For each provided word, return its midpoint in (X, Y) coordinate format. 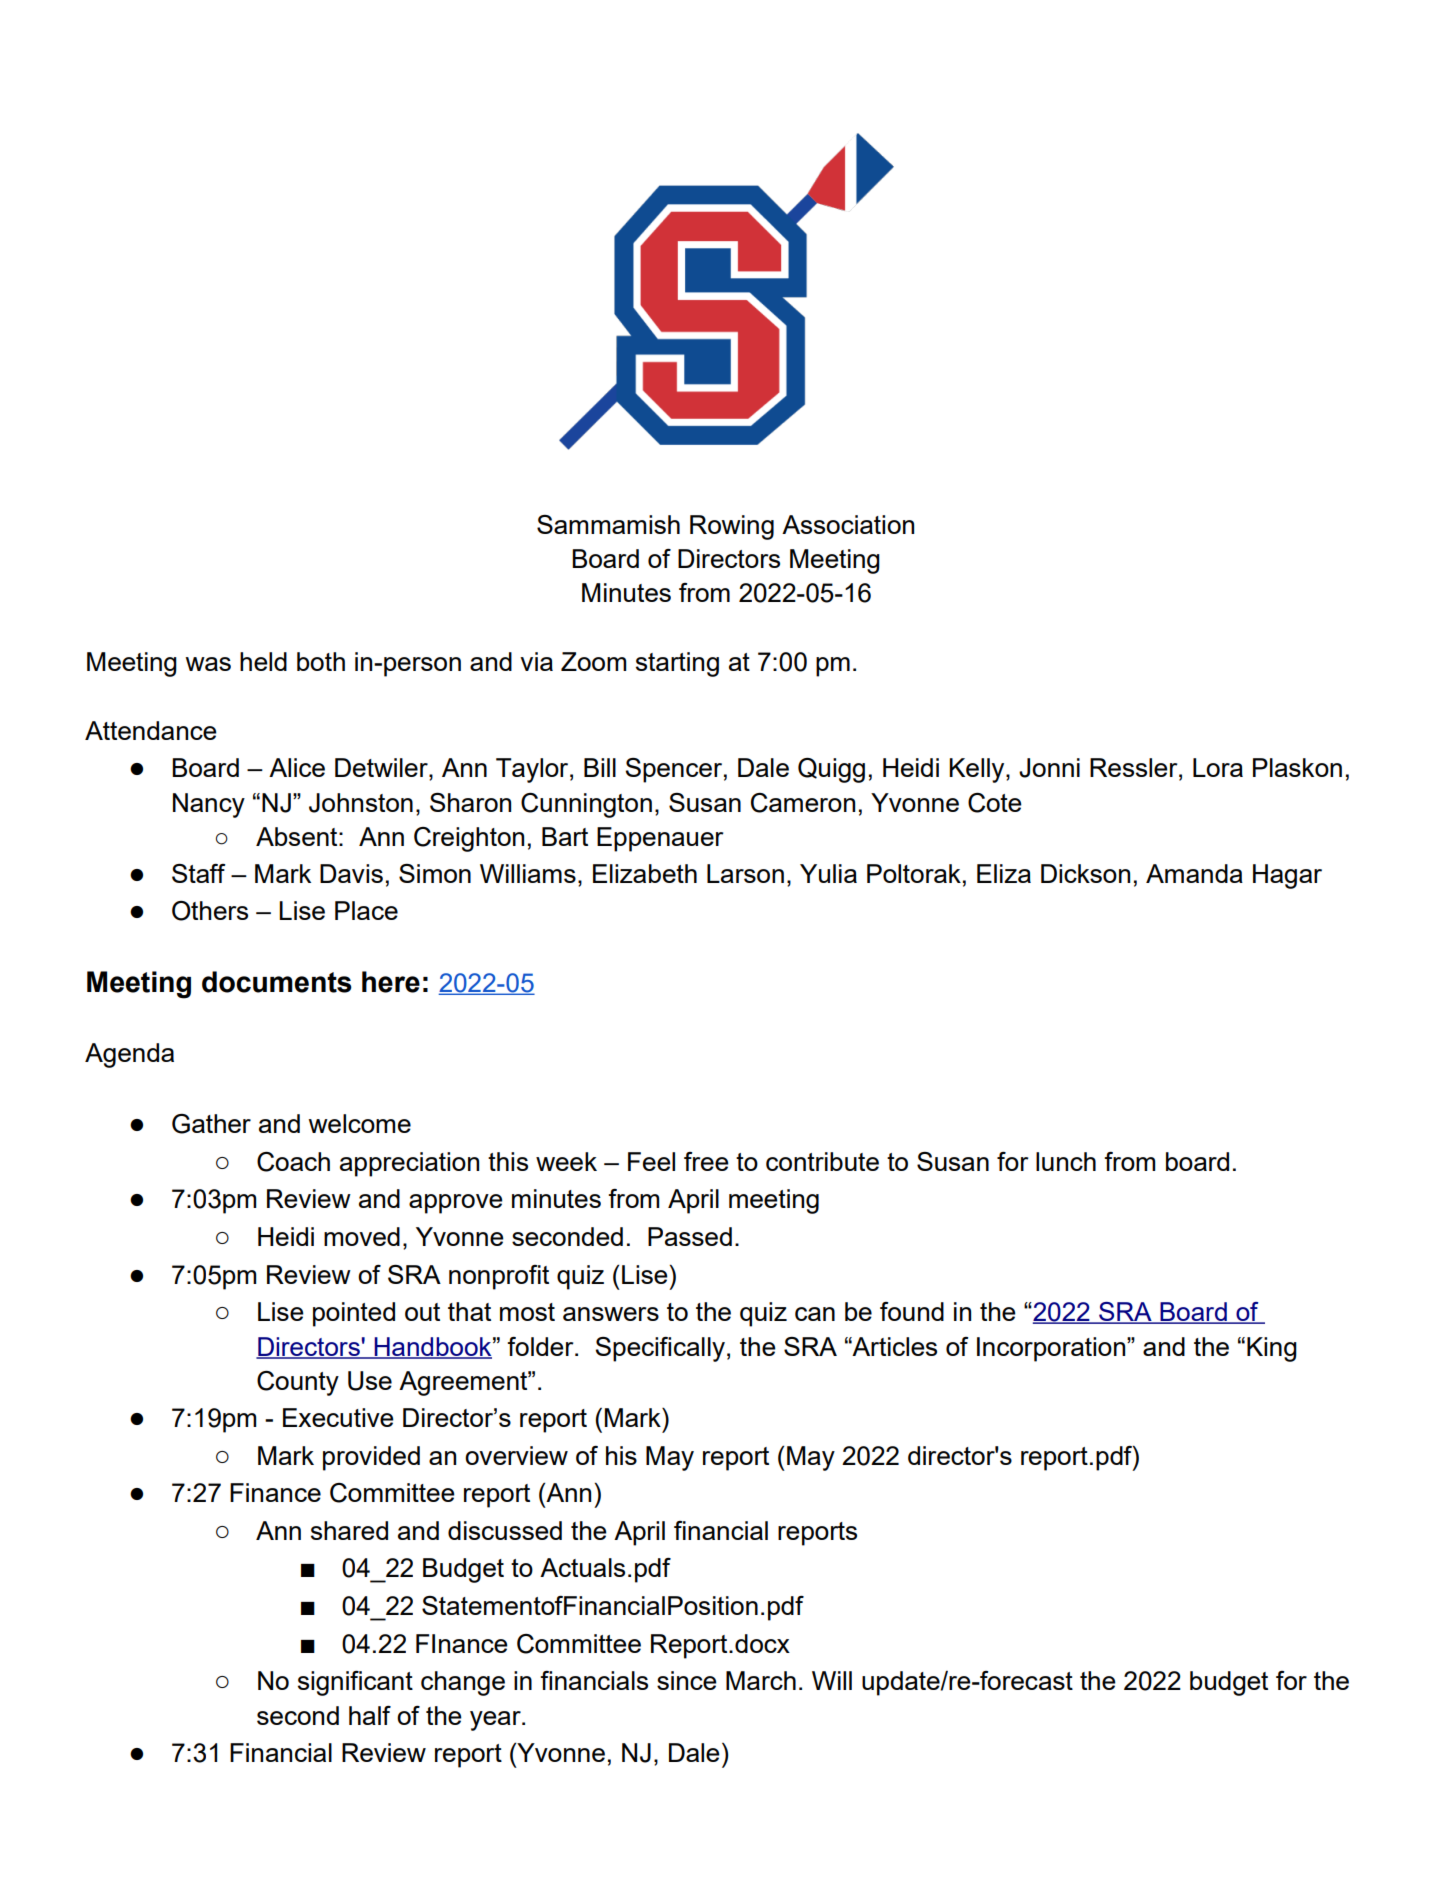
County (298, 1383)
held (263, 661)
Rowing (732, 527)
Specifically (660, 1349)
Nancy (209, 805)
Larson (745, 873)
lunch (1066, 1161)
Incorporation (1052, 1349)
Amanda (1194, 873)
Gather (211, 1124)
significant (355, 1683)
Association (848, 524)
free (706, 1161)
